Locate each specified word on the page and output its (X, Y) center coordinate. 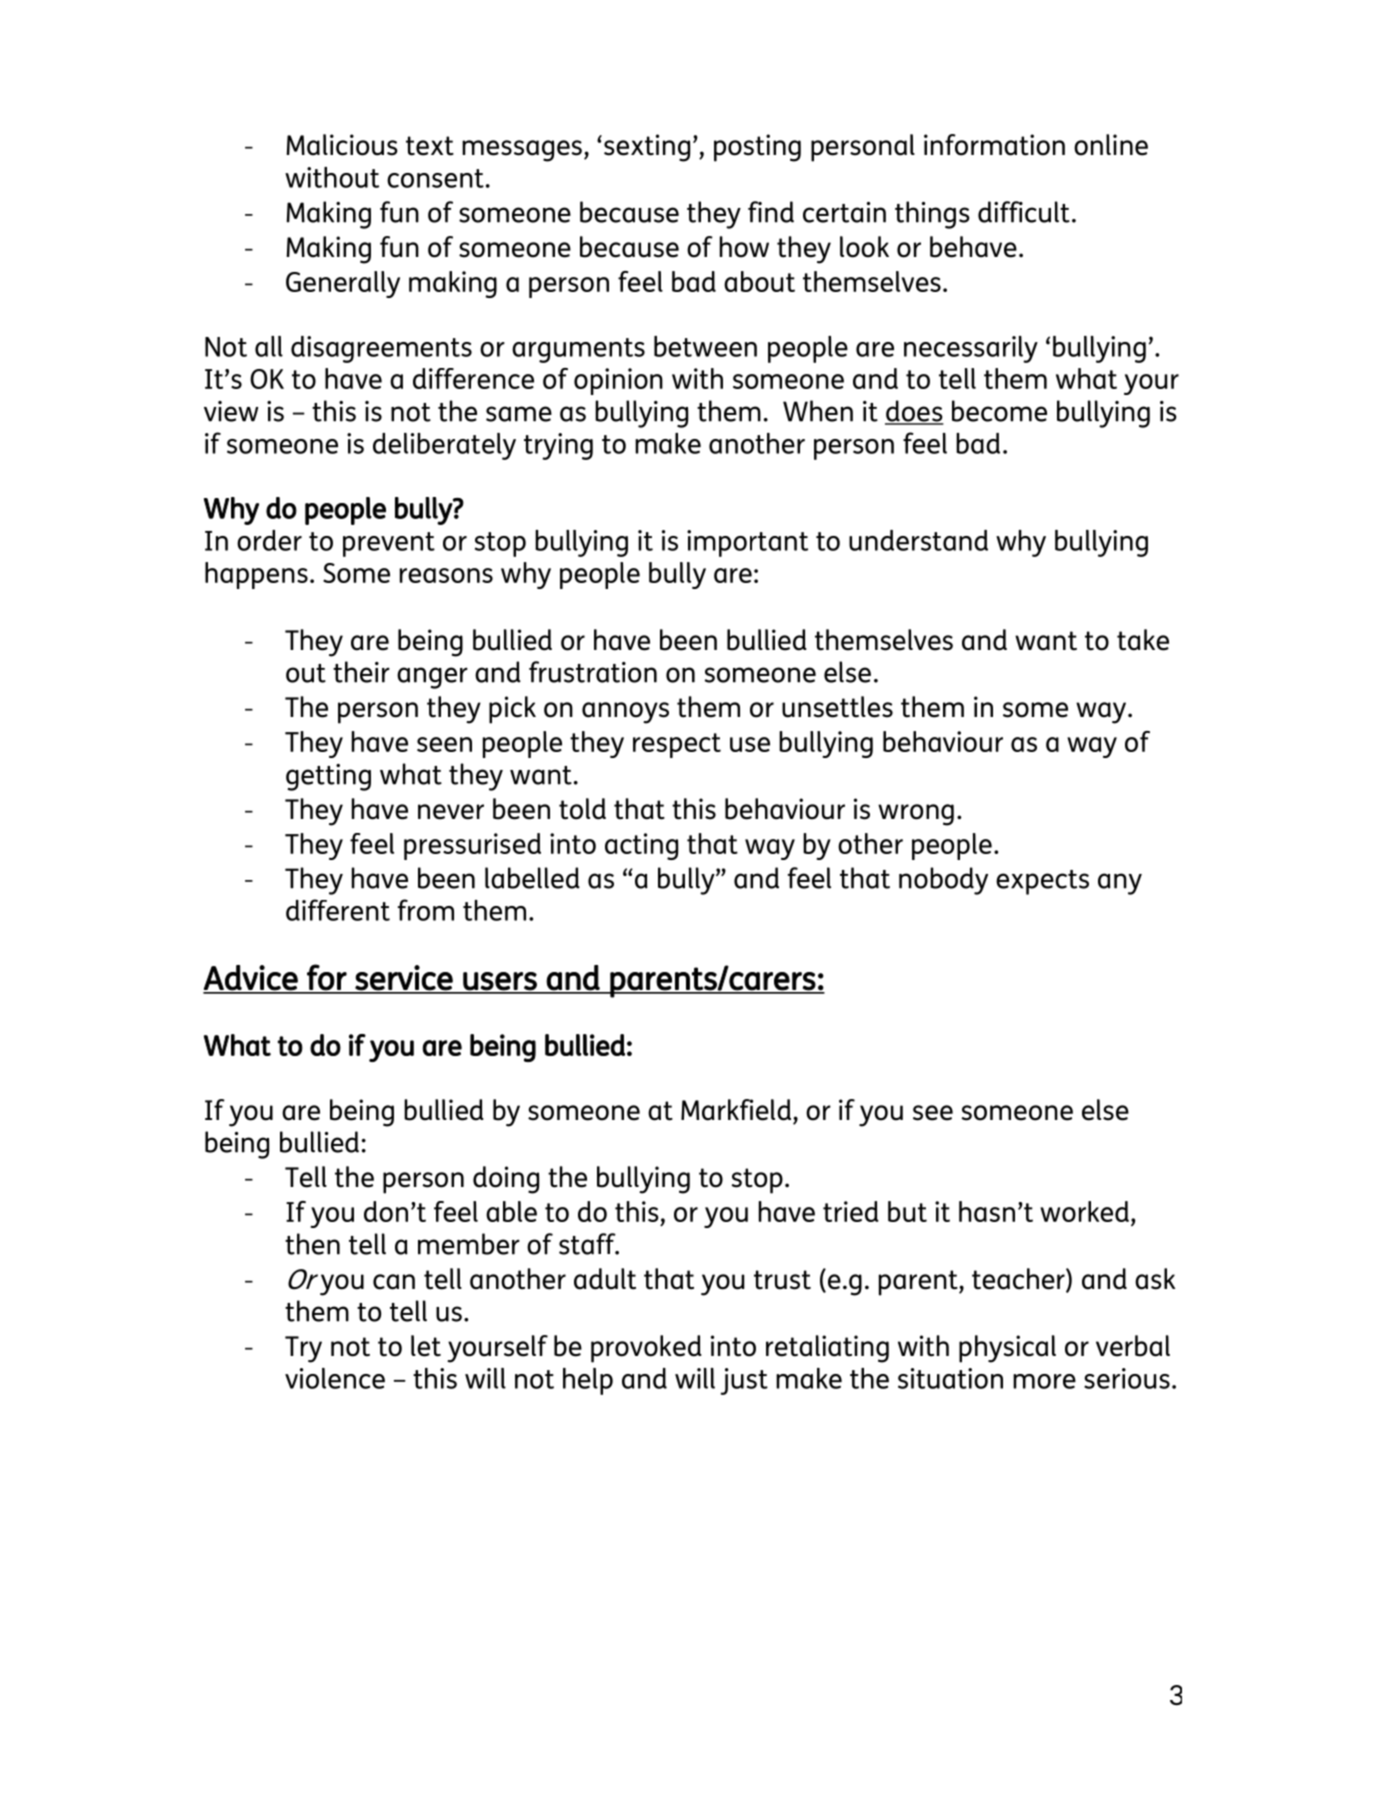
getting (328, 777)
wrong (916, 815)
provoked (646, 1349)
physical (1007, 1349)
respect (677, 745)
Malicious (342, 145)
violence (335, 1378)
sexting (647, 148)
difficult (1024, 212)
